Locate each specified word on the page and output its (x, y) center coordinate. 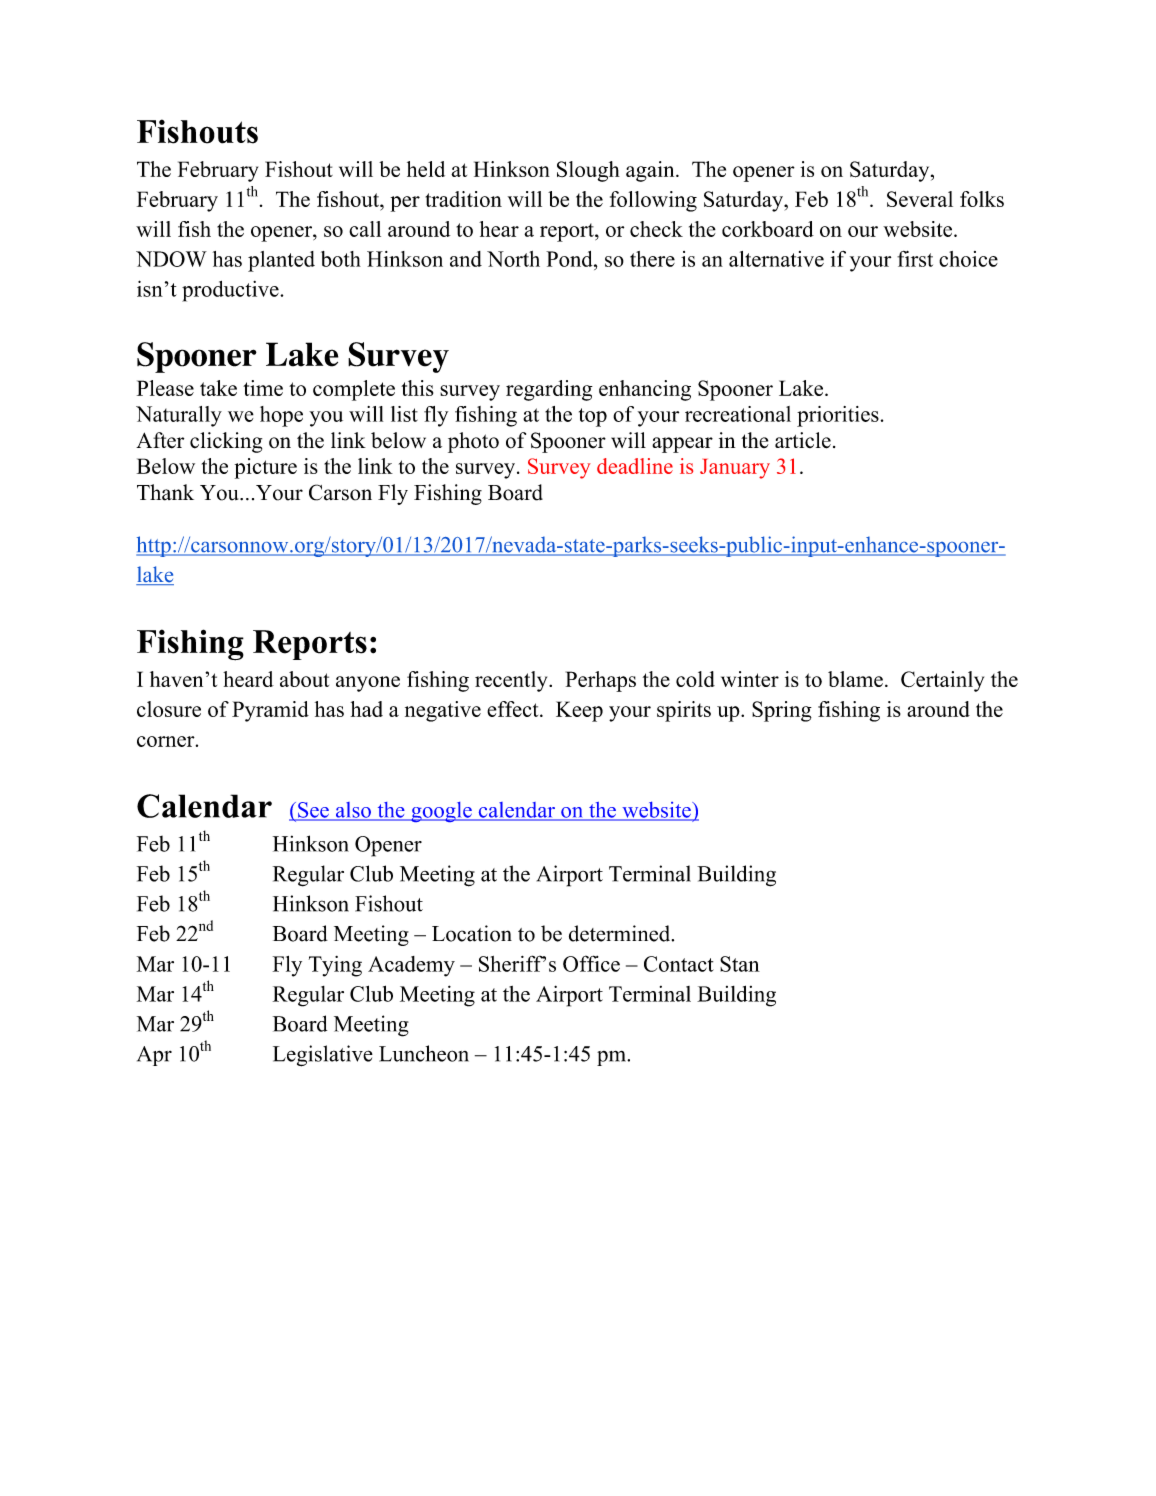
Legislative (323, 1056)
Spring (782, 711)
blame (855, 679)
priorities (838, 416)
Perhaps (601, 681)
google (441, 812)
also (353, 811)
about (304, 679)
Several (920, 199)
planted (281, 261)
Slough (588, 171)
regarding (549, 390)
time (263, 388)
